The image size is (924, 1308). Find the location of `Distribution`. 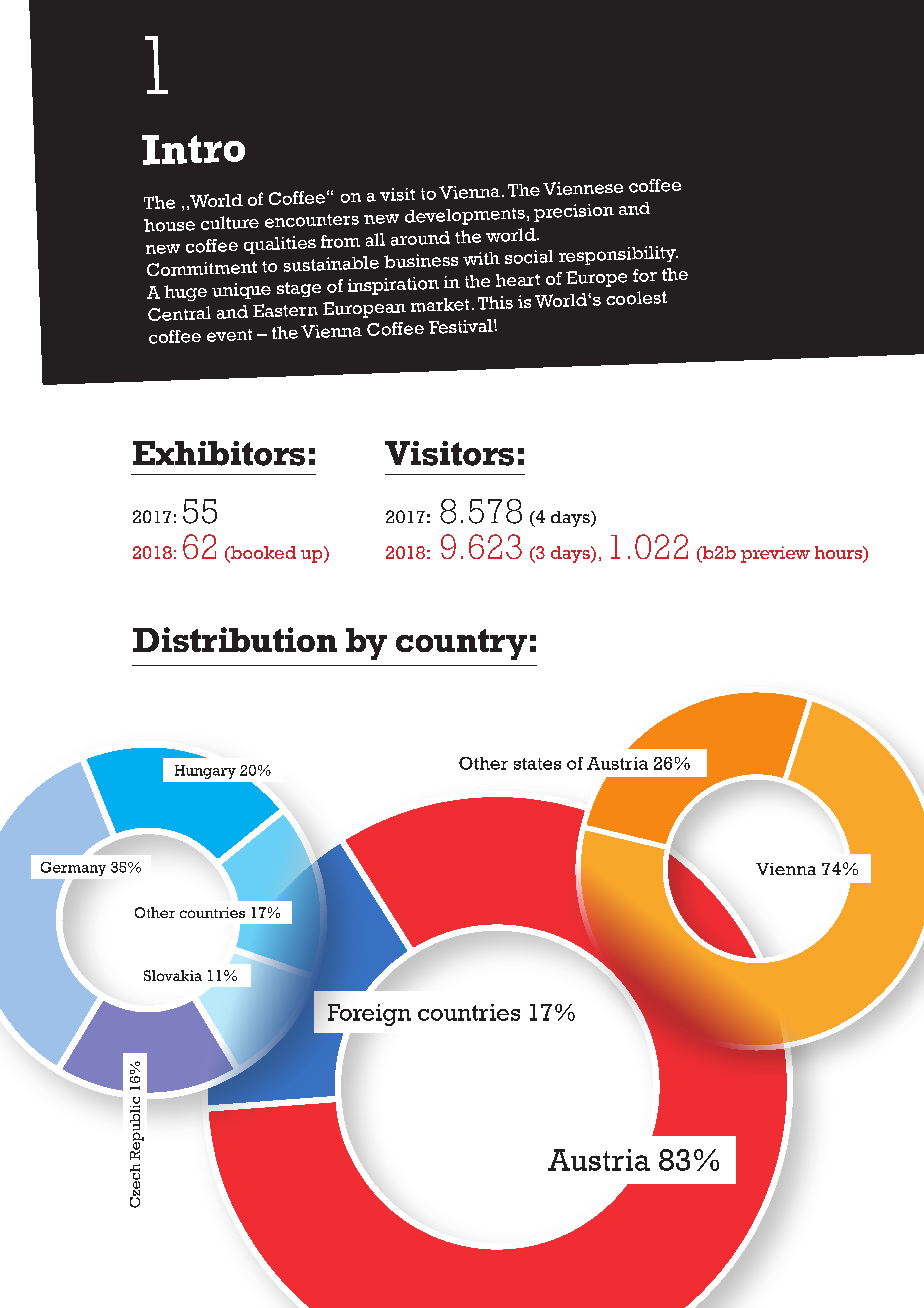

Distribution is located at coordinates (235, 639).
